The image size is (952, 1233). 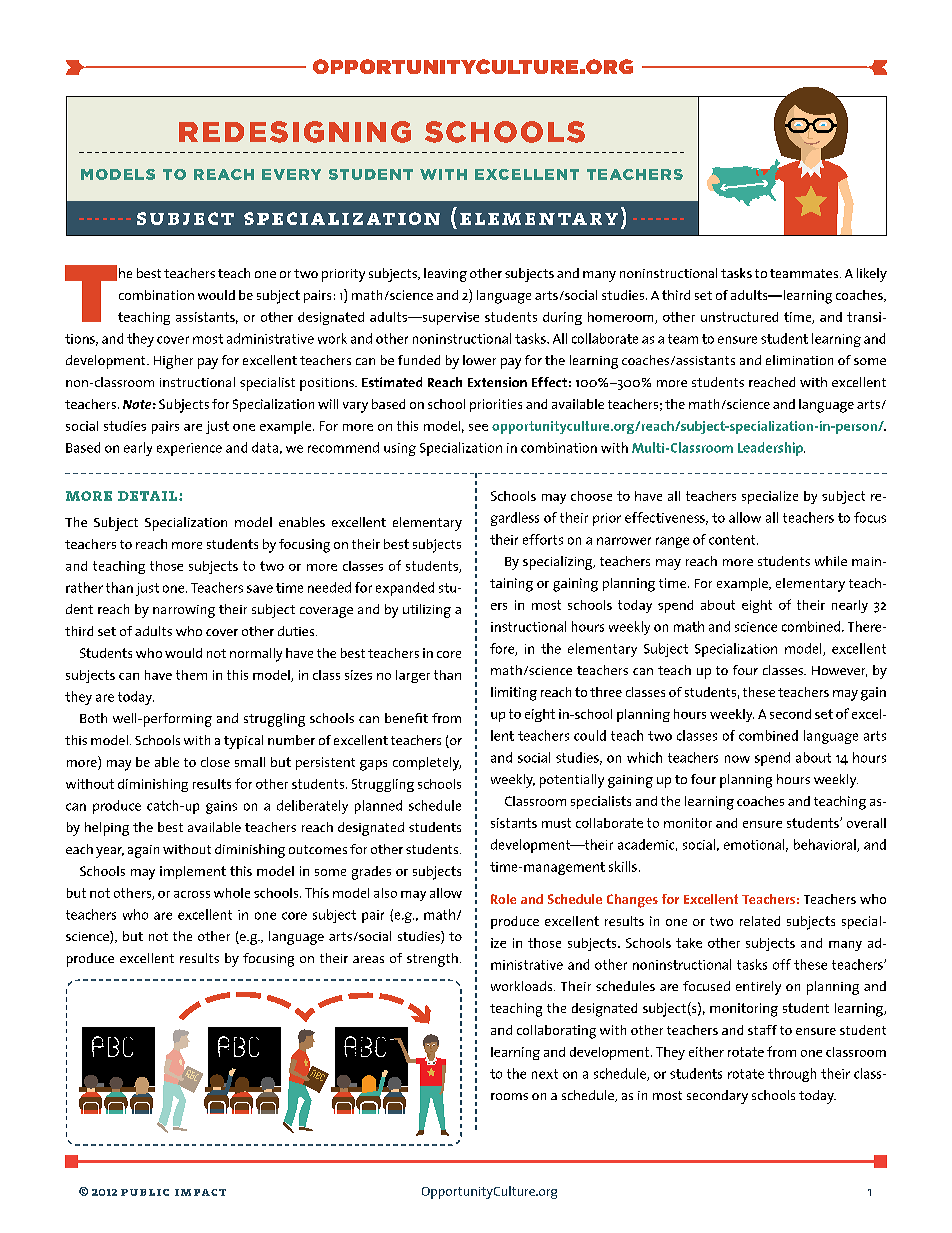 I want to click on next, so click(x=545, y=1074).
